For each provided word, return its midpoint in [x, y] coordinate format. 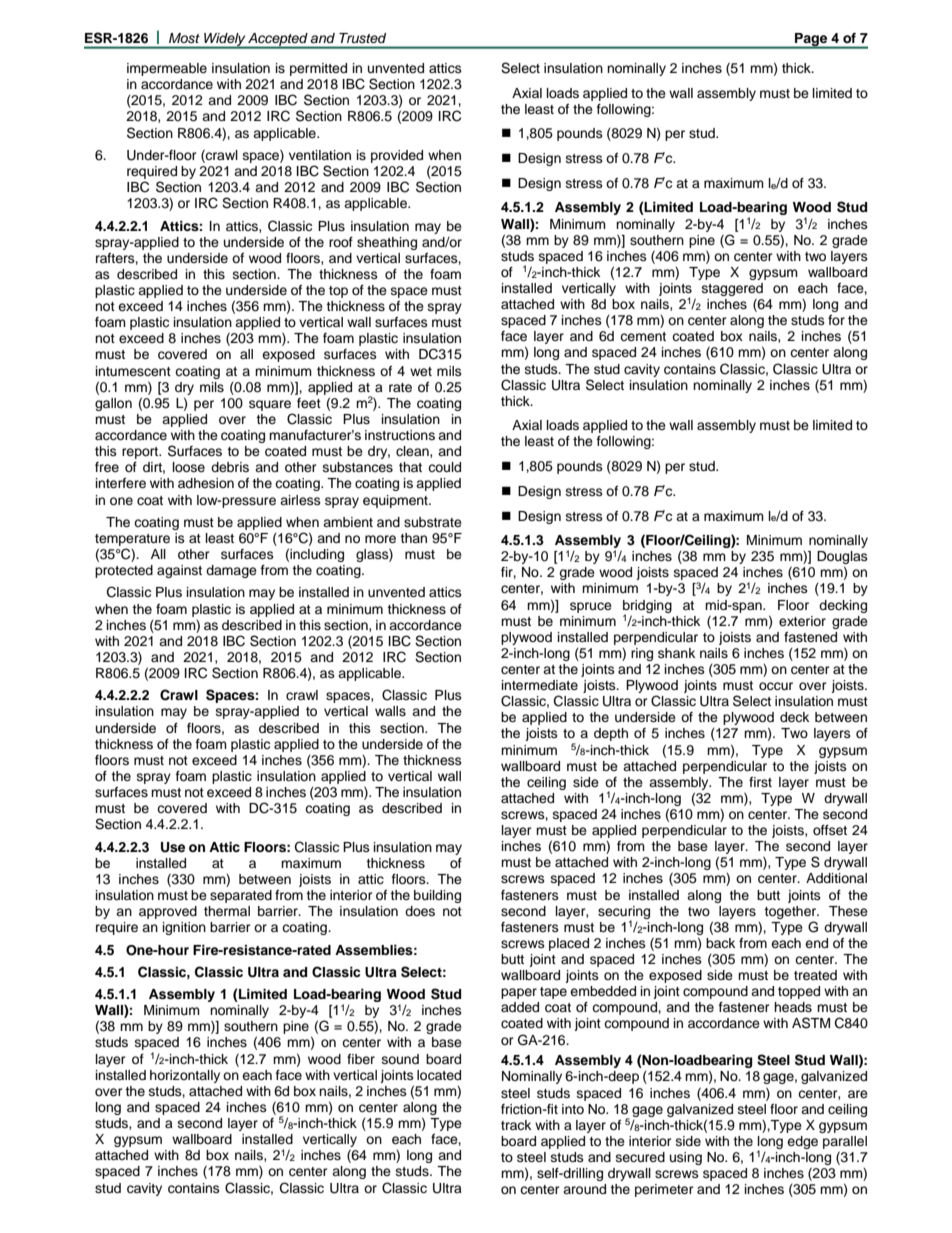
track [516, 1125]
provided [397, 156]
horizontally [185, 1076]
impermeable [167, 69]
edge [802, 1142]
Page [811, 40]
